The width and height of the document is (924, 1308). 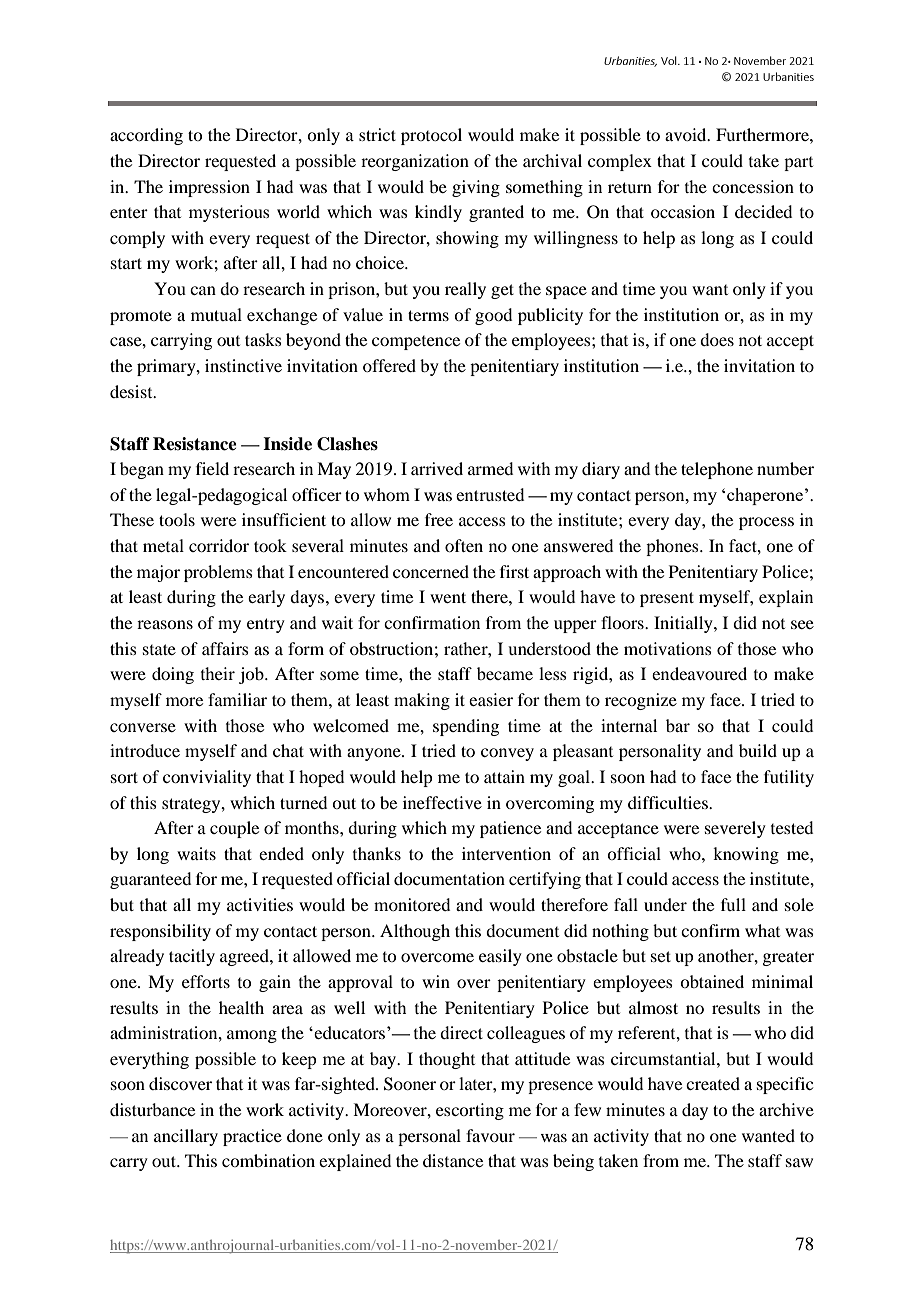 What do you see at coordinates (753, 186) in the document?
I see `concession` at bounding box center [753, 186].
